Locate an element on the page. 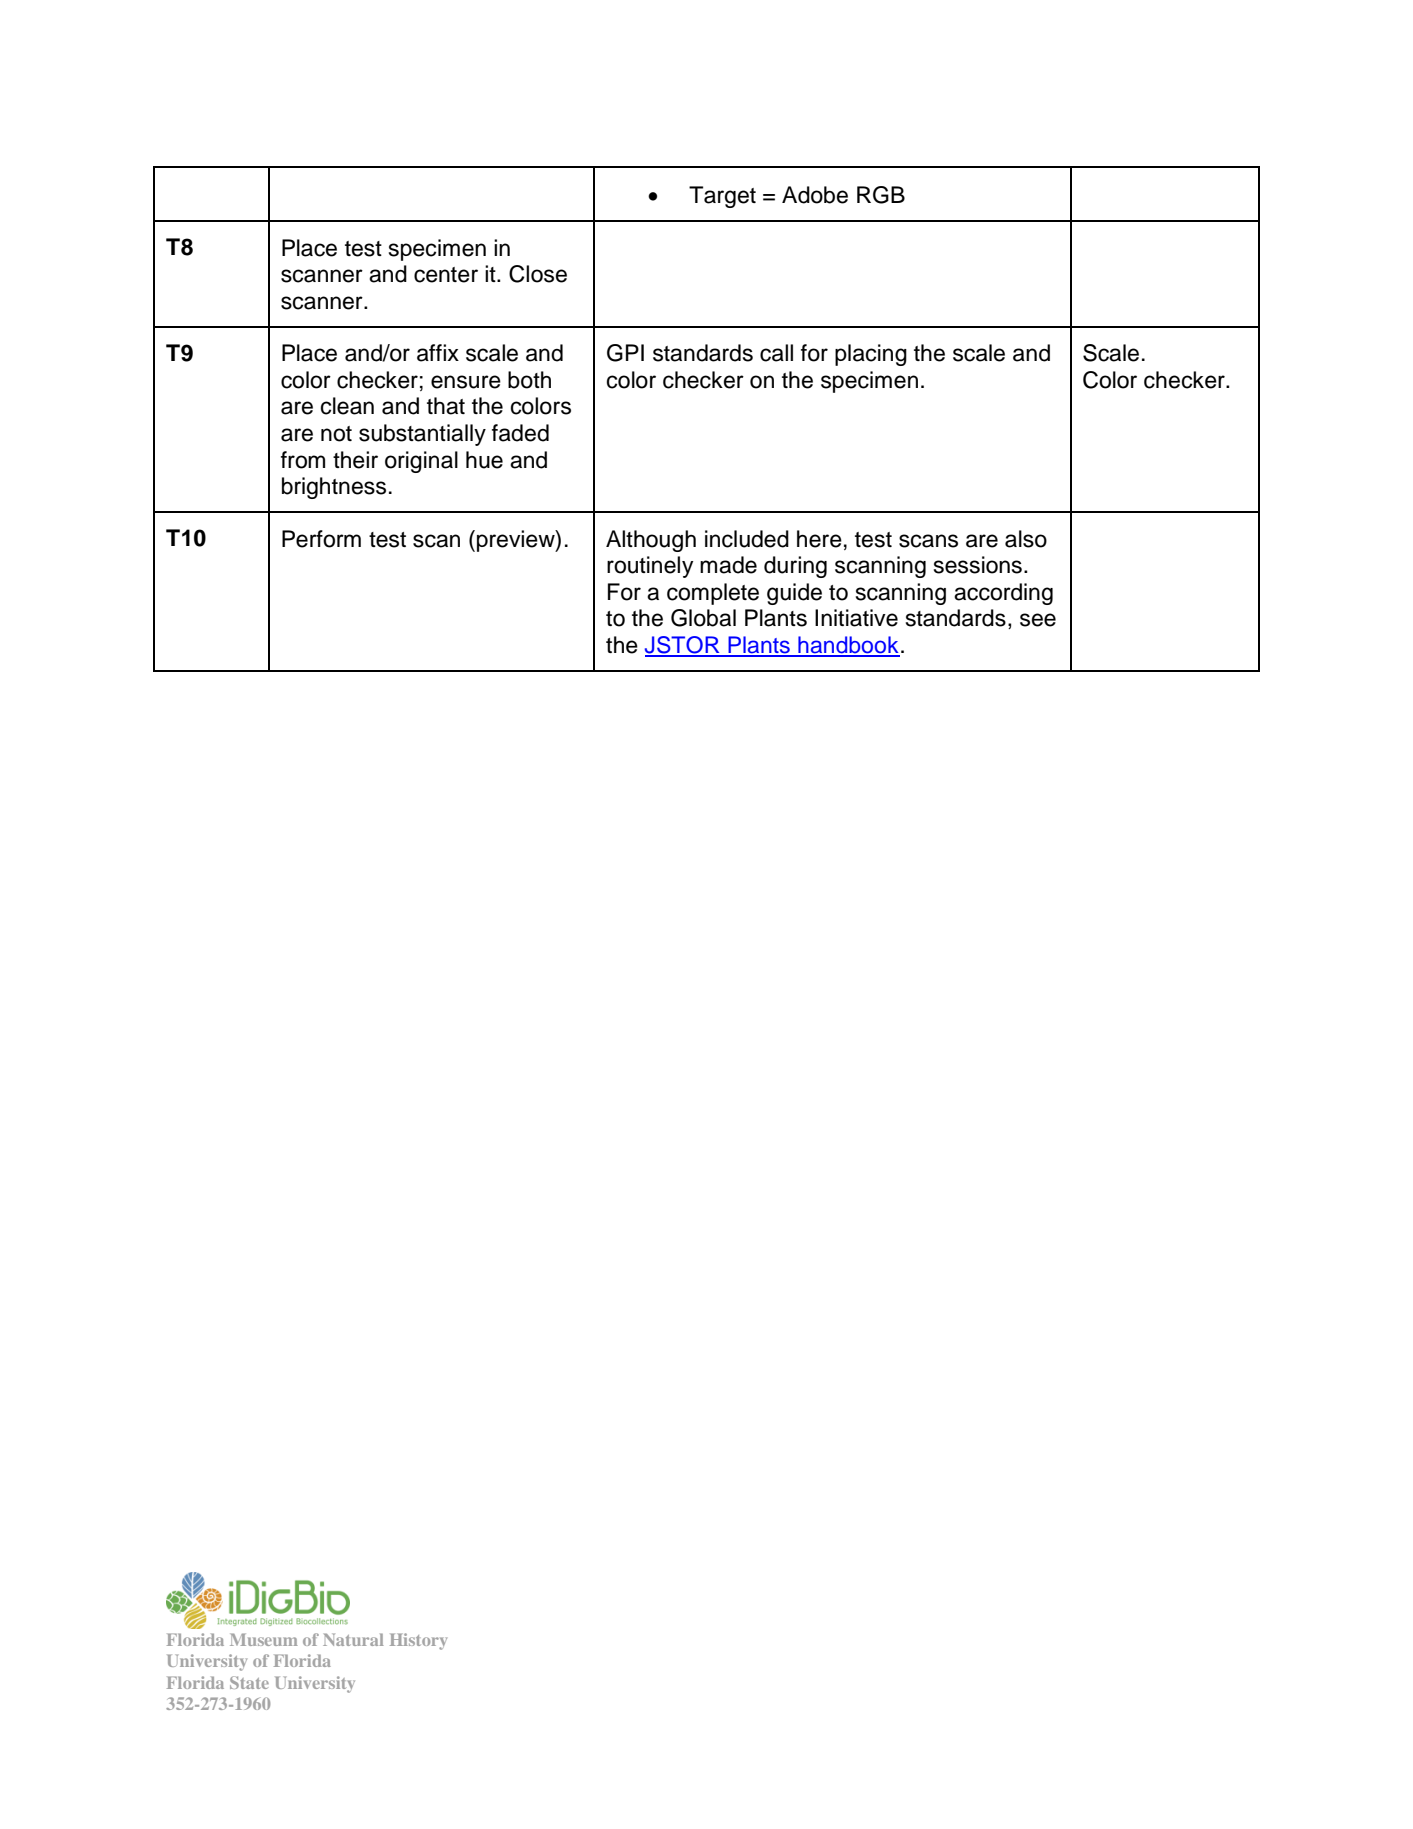 The height and width of the image is (1829, 1413). Natural is located at coordinates (353, 1639).
